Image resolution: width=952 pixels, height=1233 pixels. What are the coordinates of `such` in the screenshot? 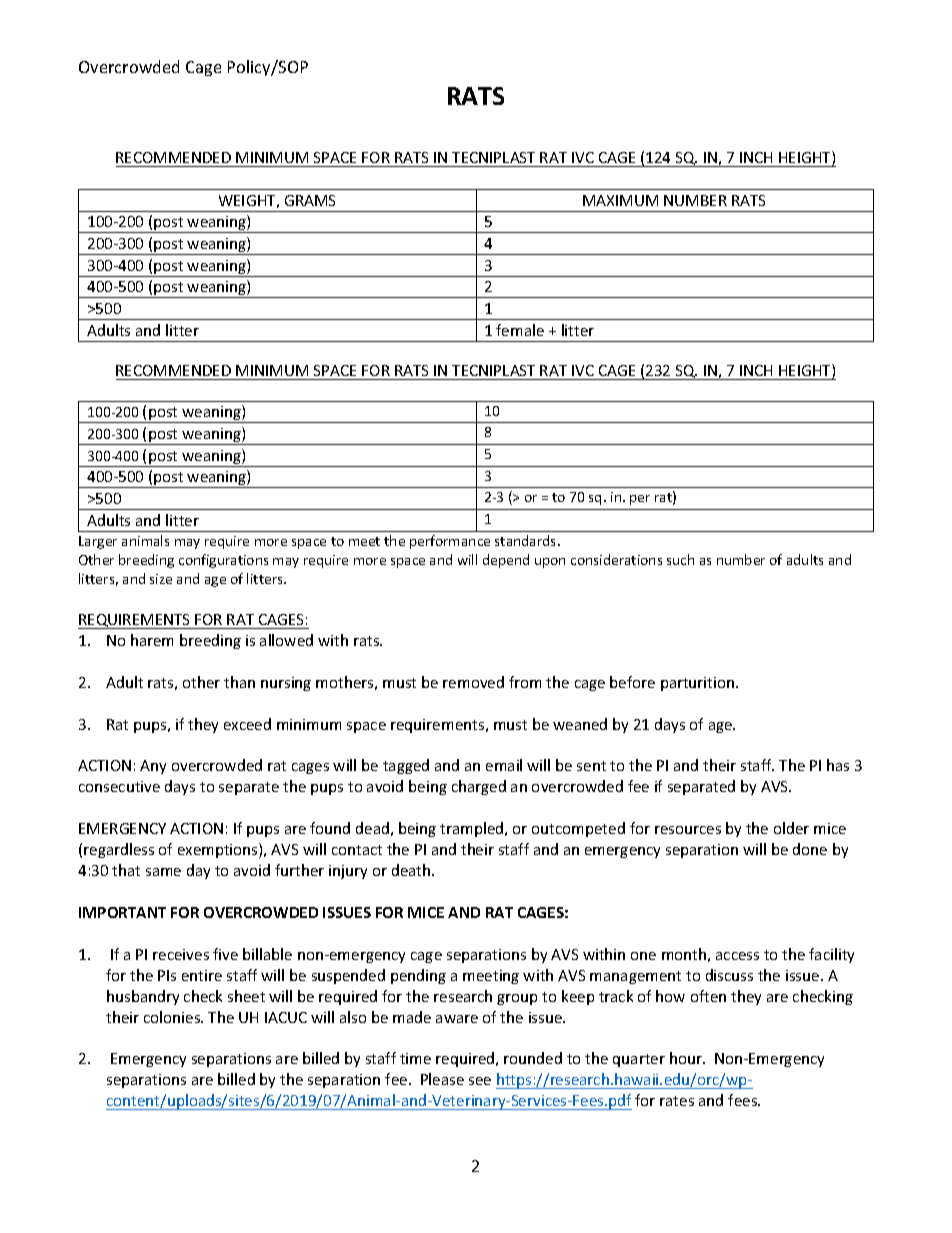 It's located at (680, 559).
